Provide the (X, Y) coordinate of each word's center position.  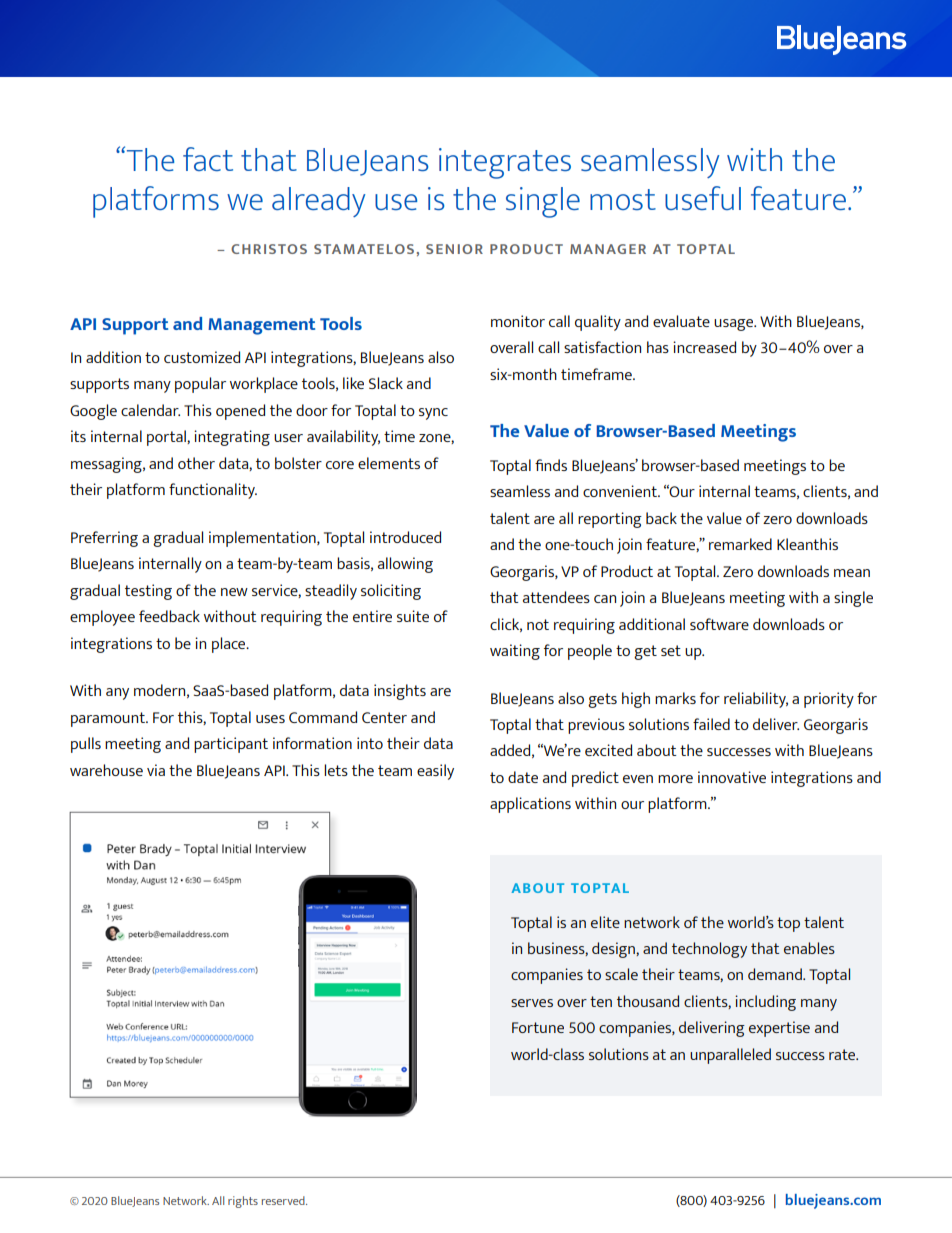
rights (243, 1202)
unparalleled (730, 1056)
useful (703, 198)
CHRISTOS (269, 249)
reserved (284, 1200)
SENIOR (454, 249)
